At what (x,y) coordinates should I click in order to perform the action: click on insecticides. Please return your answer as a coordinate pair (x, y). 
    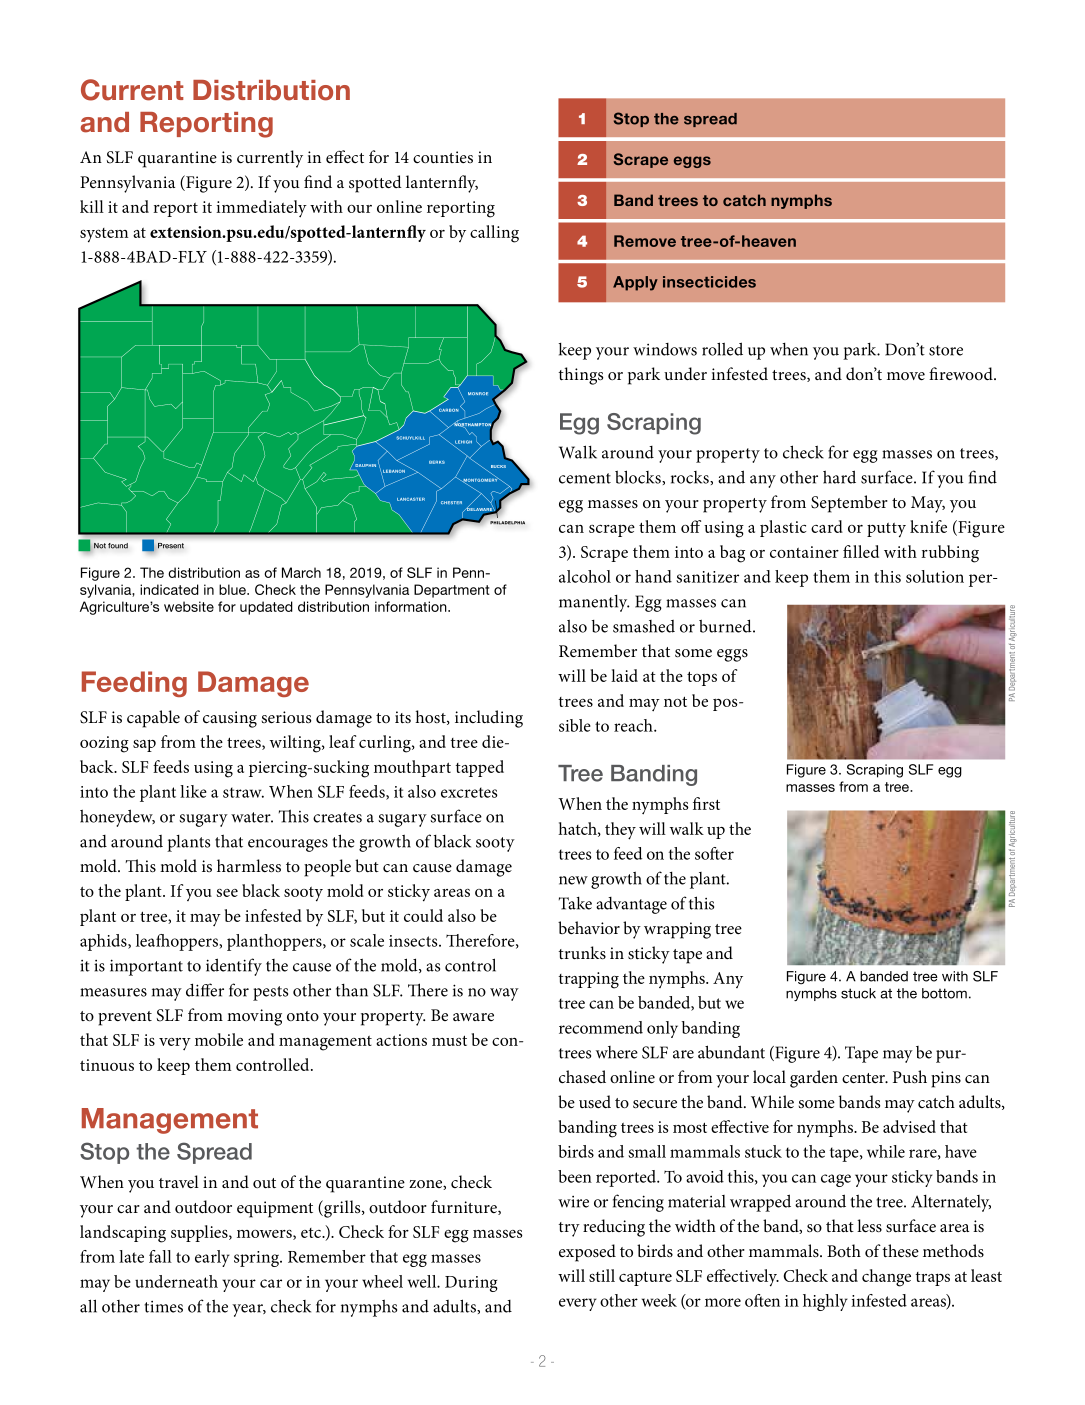
    Looking at the image, I should click on (709, 282).
